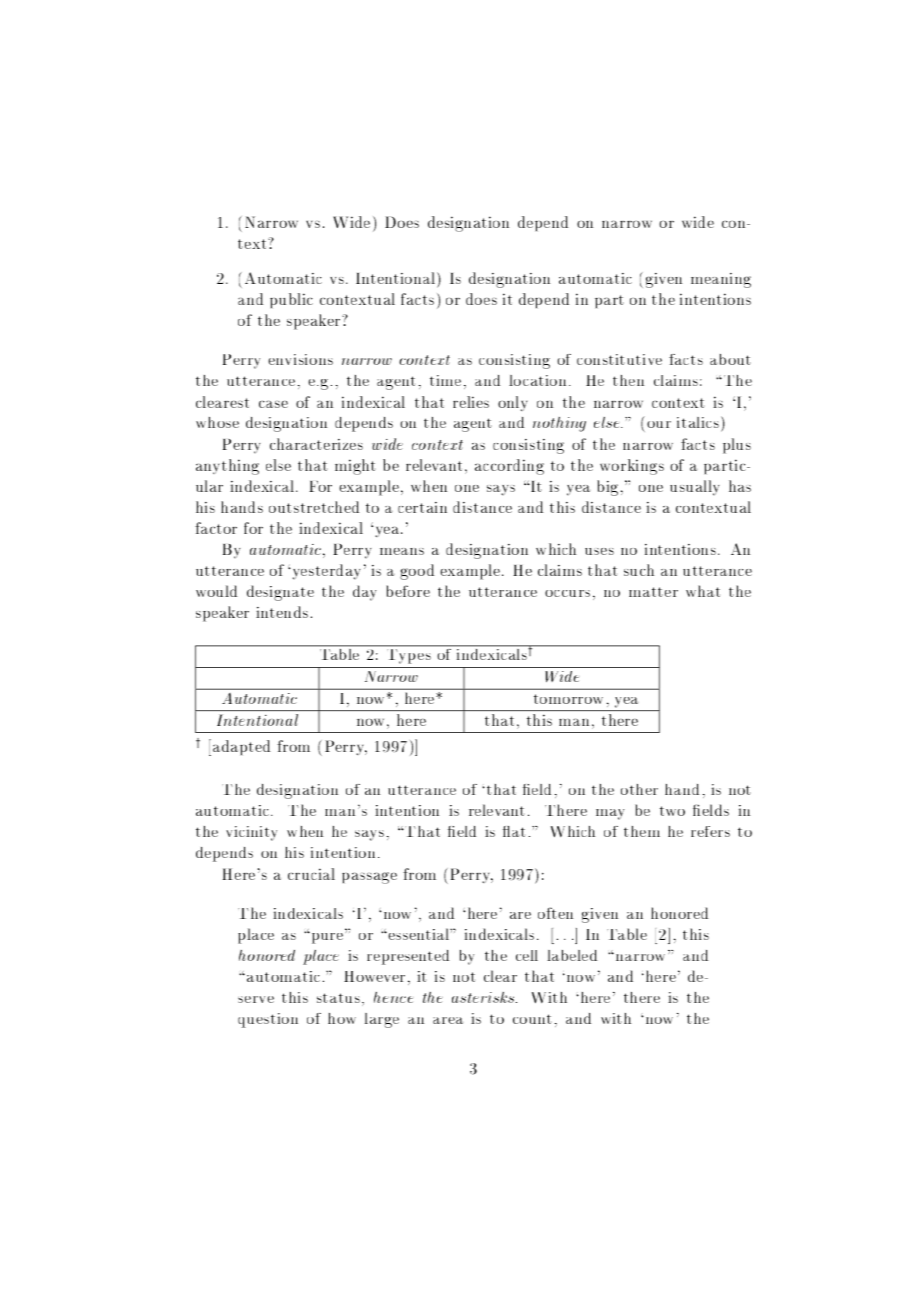 The height and width of the image is (1308, 924). Describe the element at coordinates (291, 300) in the image. I see `public` at that location.
